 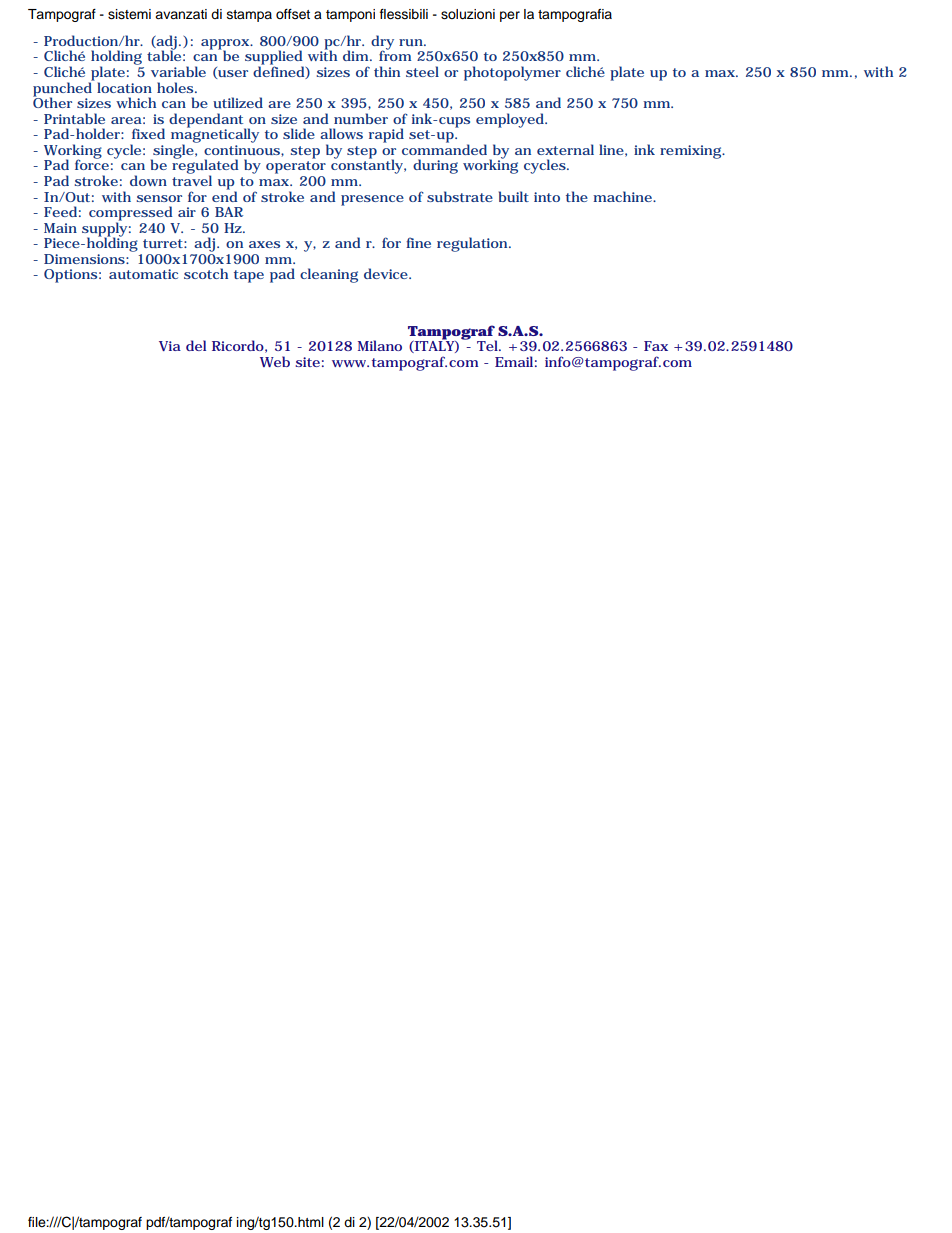 What do you see at coordinates (387, 273) in the screenshot?
I see `device` at bounding box center [387, 273].
